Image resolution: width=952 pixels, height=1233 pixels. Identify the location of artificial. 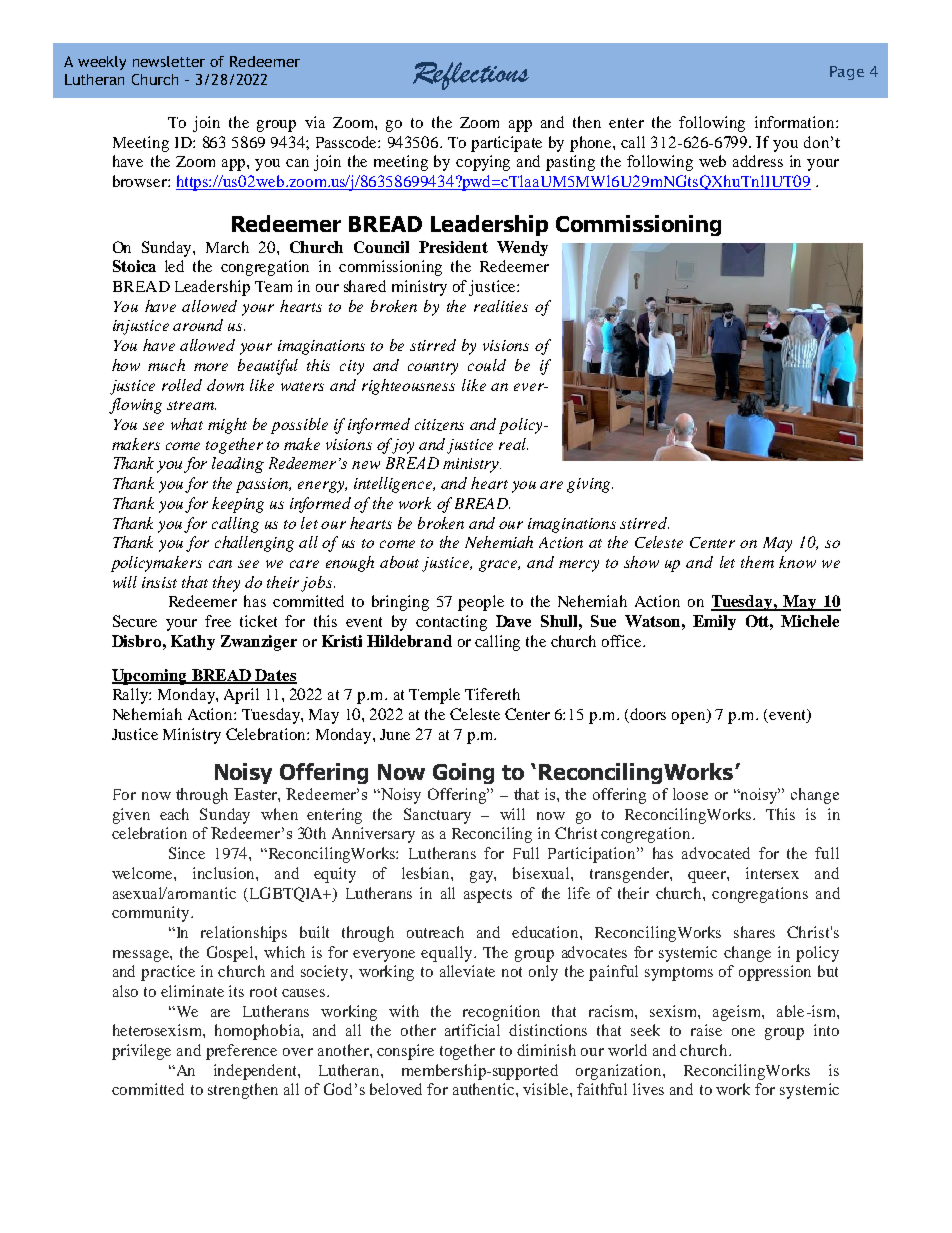
(472, 1030).
